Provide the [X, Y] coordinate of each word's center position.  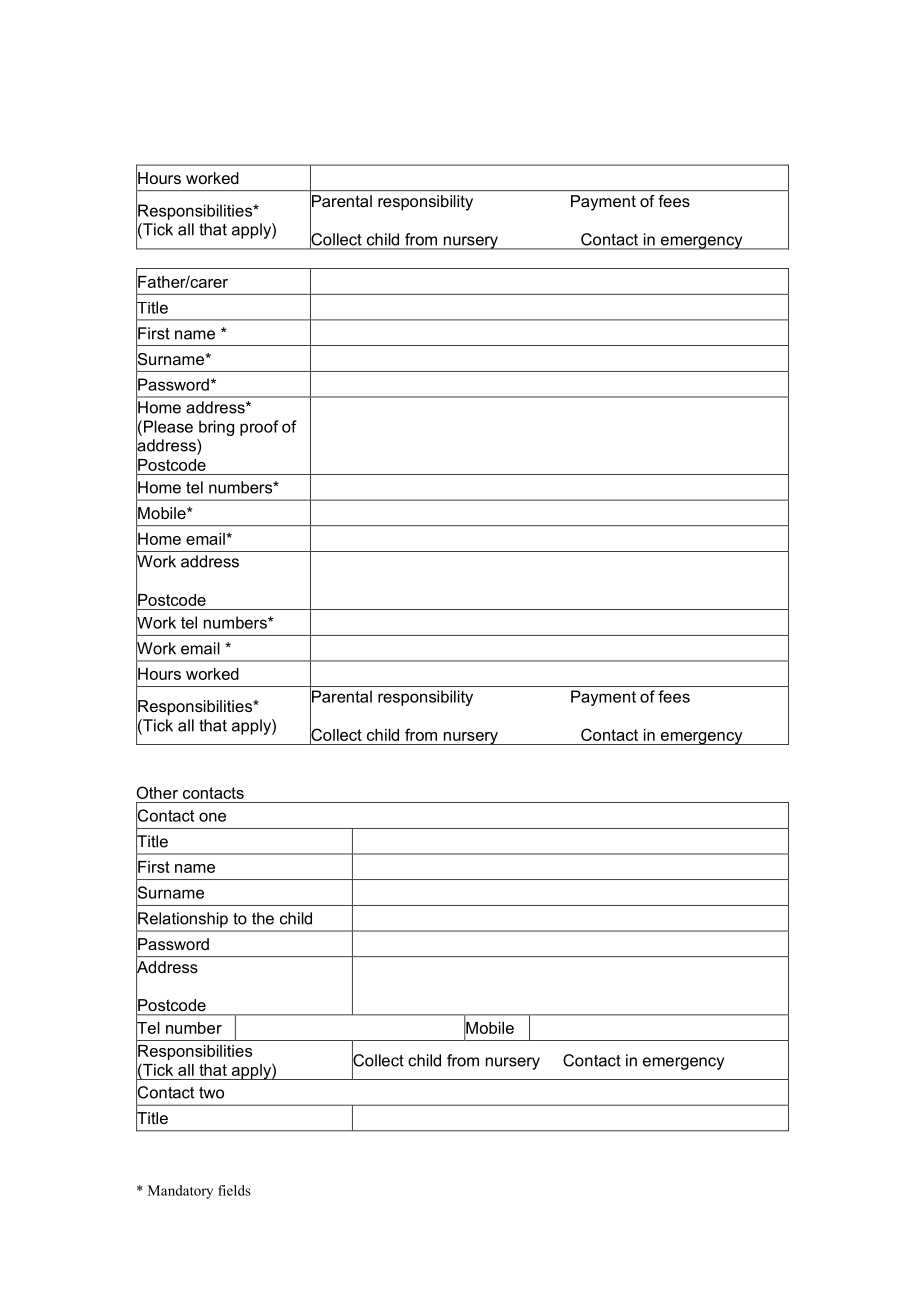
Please [168, 426]
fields [234, 1190]
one [212, 817]
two [211, 1093]
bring [216, 428]
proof [259, 428]
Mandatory [180, 1192]
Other [157, 792]
